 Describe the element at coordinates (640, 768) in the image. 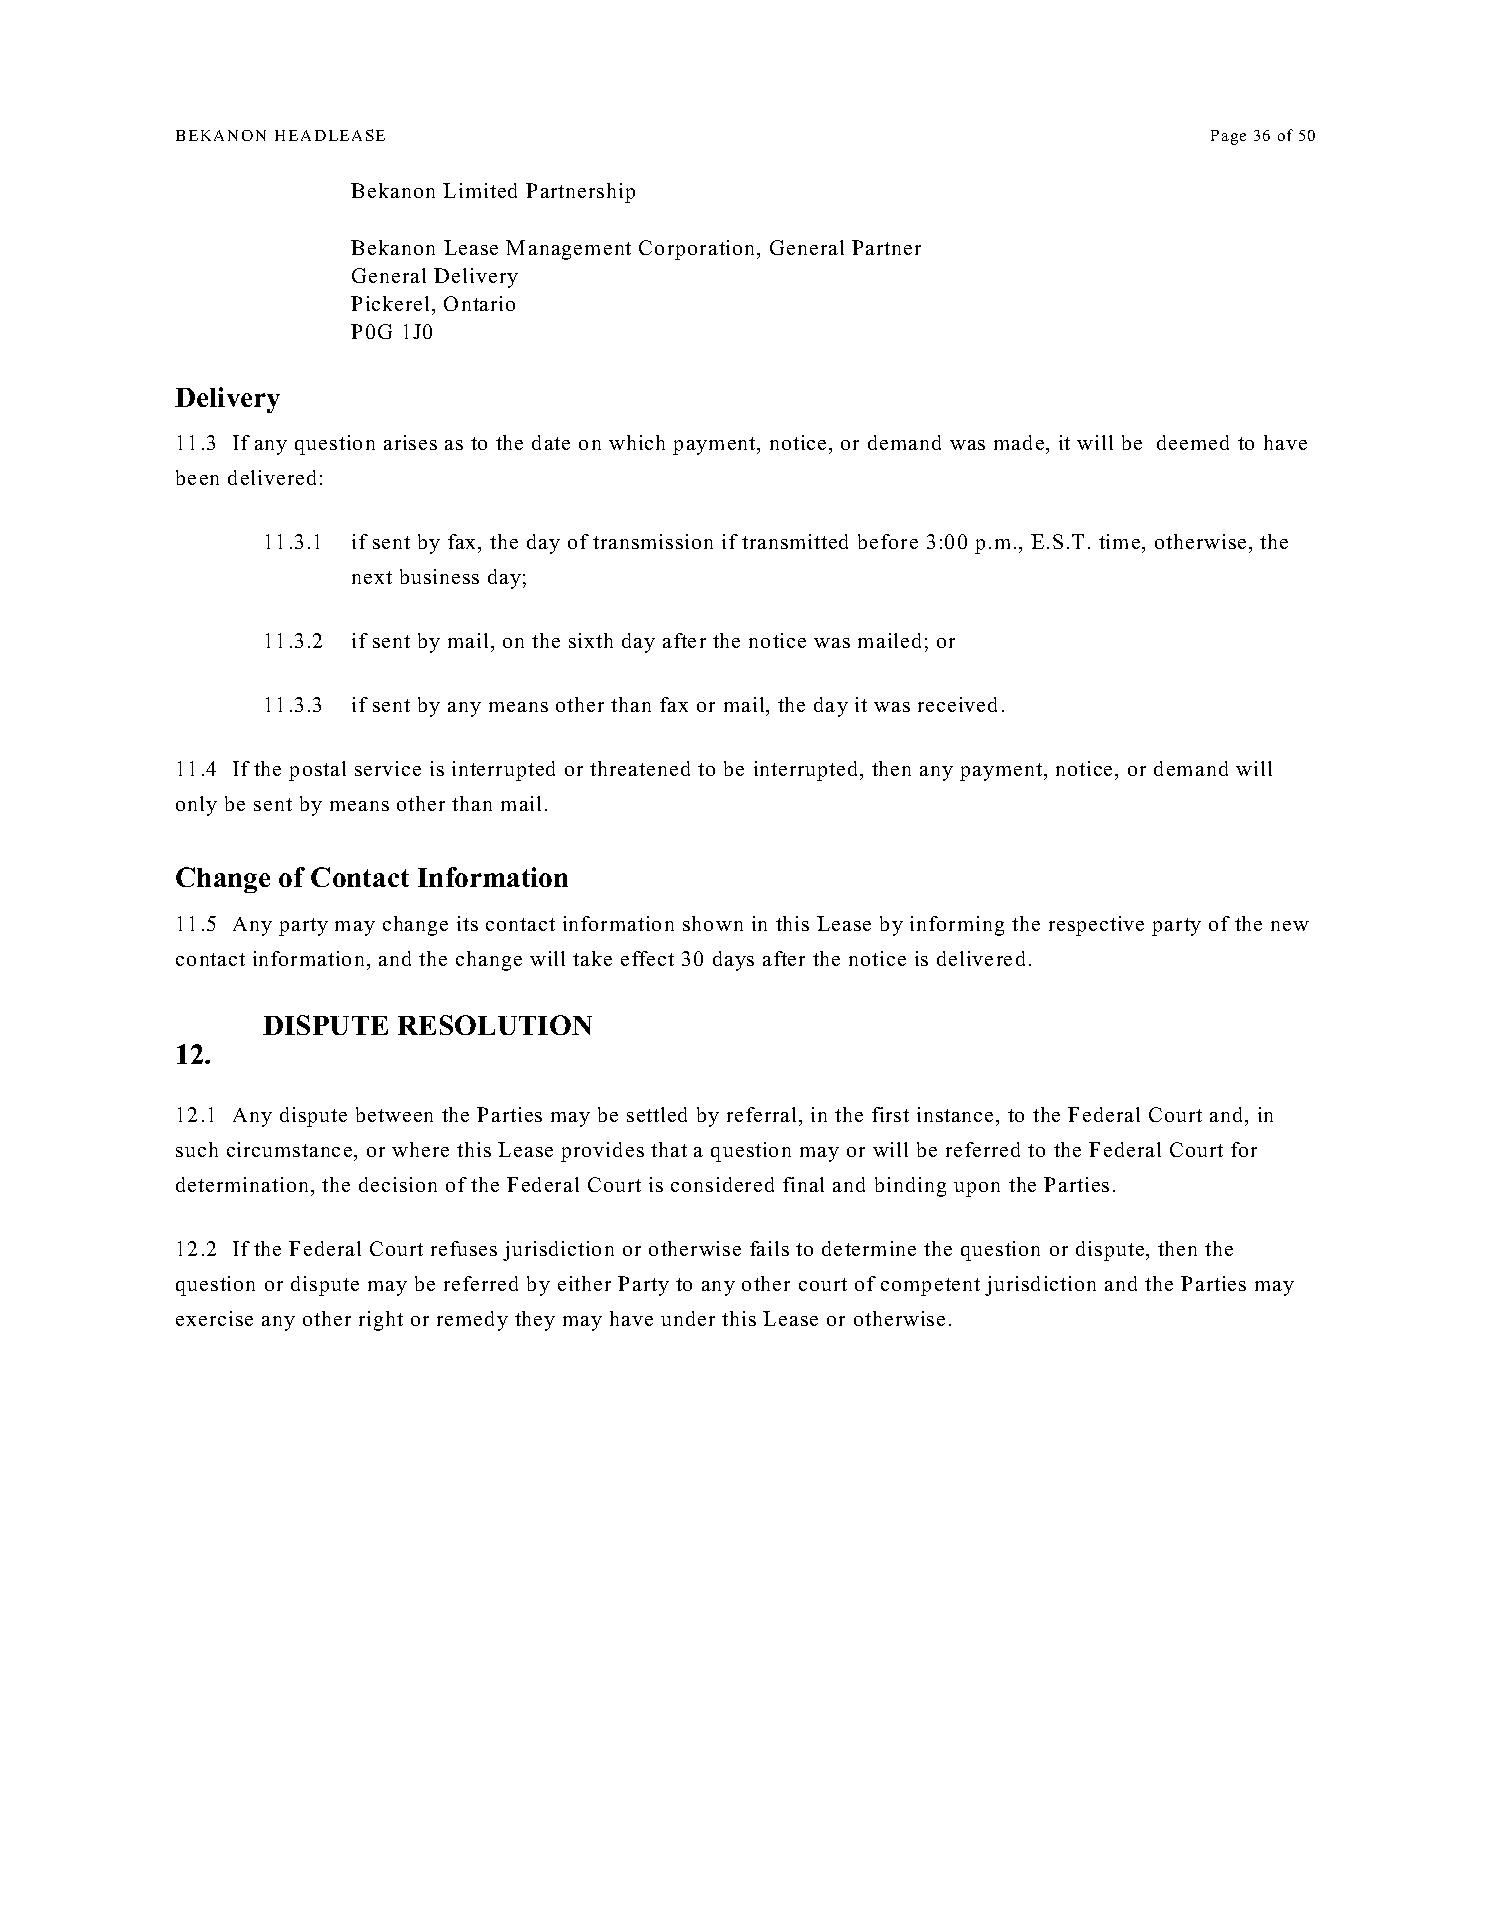

I see `threatened` at that location.
